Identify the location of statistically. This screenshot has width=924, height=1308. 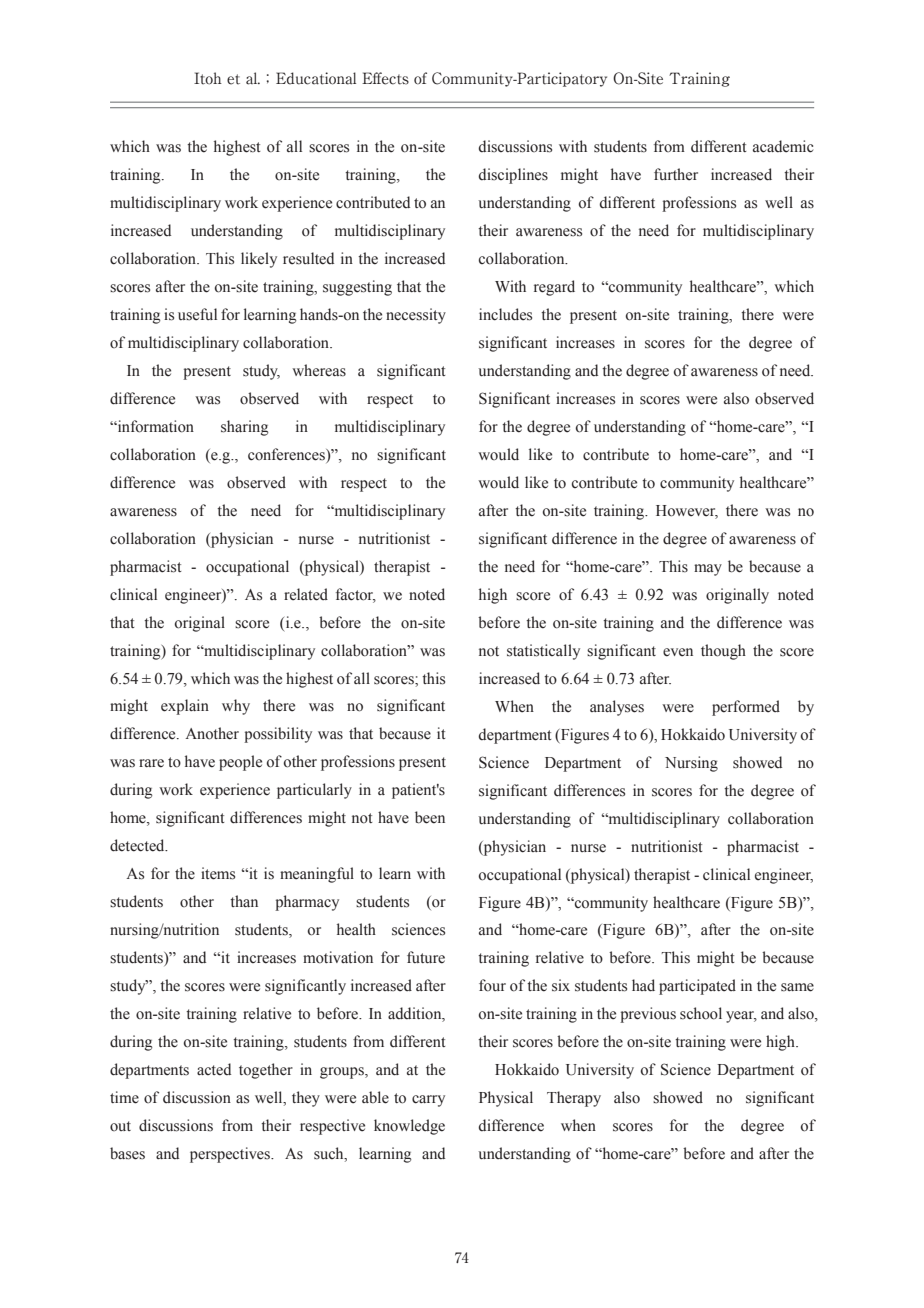
(543, 652).
